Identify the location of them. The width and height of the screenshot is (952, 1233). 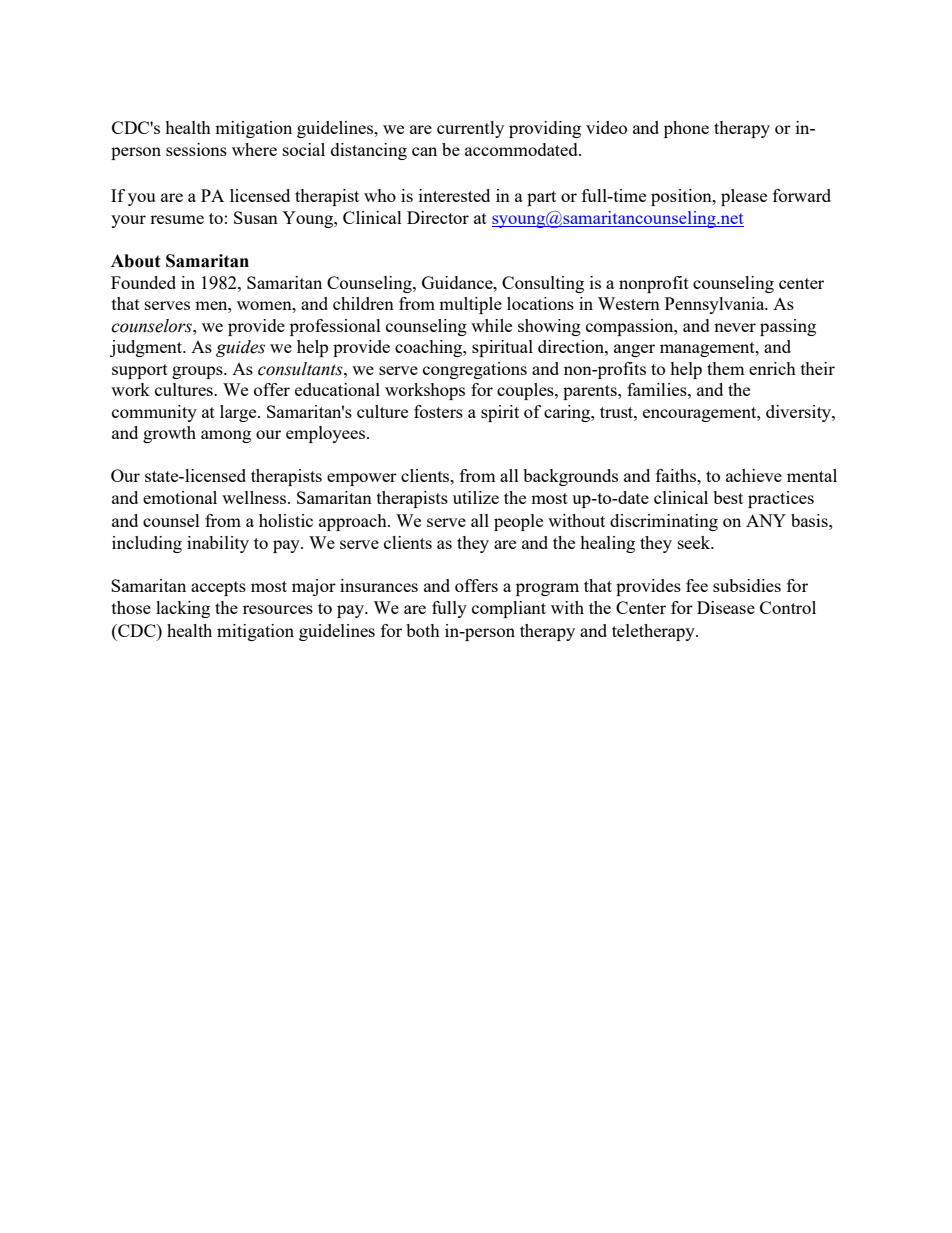
(726, 368).
